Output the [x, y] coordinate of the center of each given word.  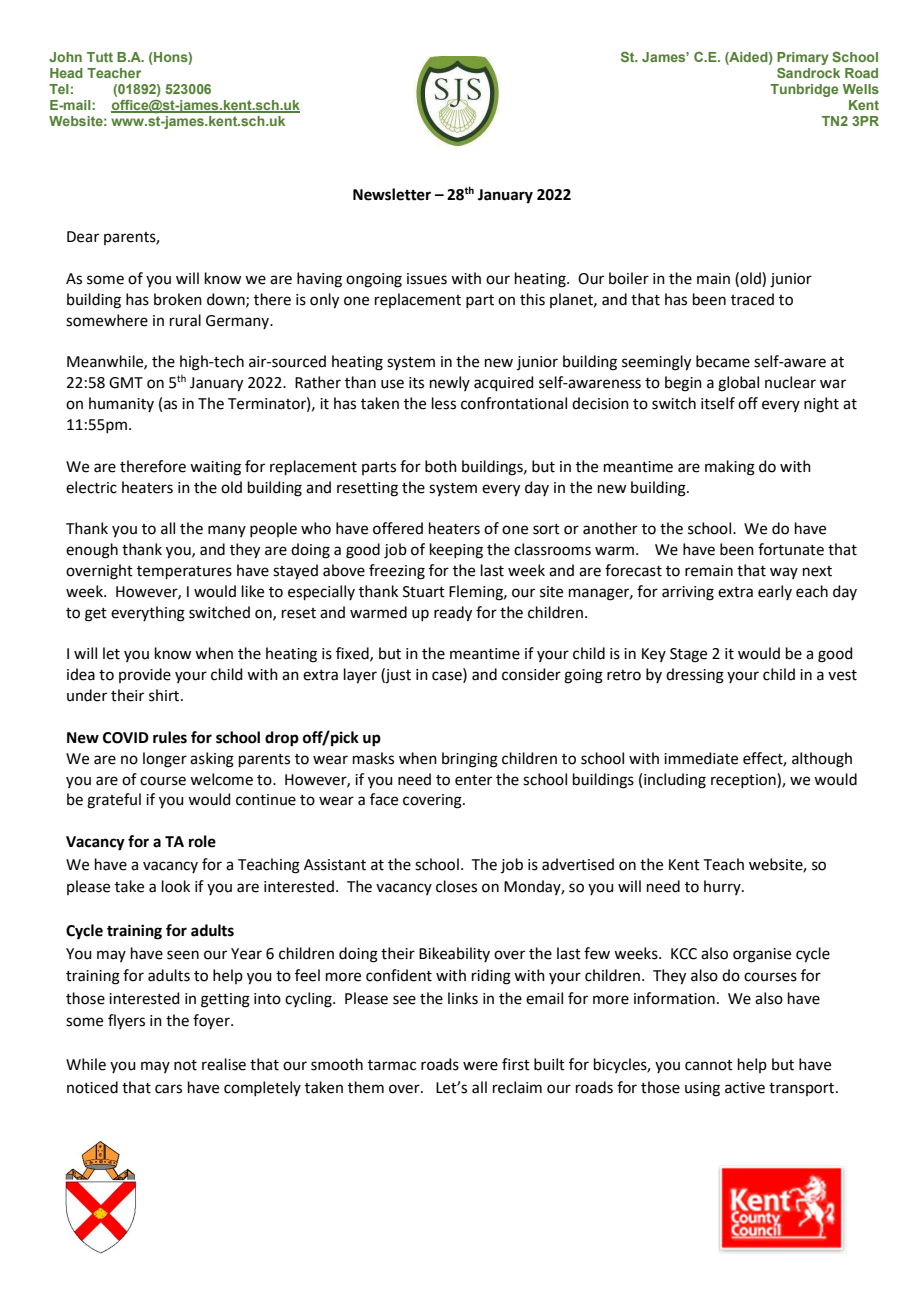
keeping [456, 551]
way [784, 573]
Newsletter [392, 194]
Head [66, 73]
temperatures [184, 572]
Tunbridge [804, 90]
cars [168, 1089]
